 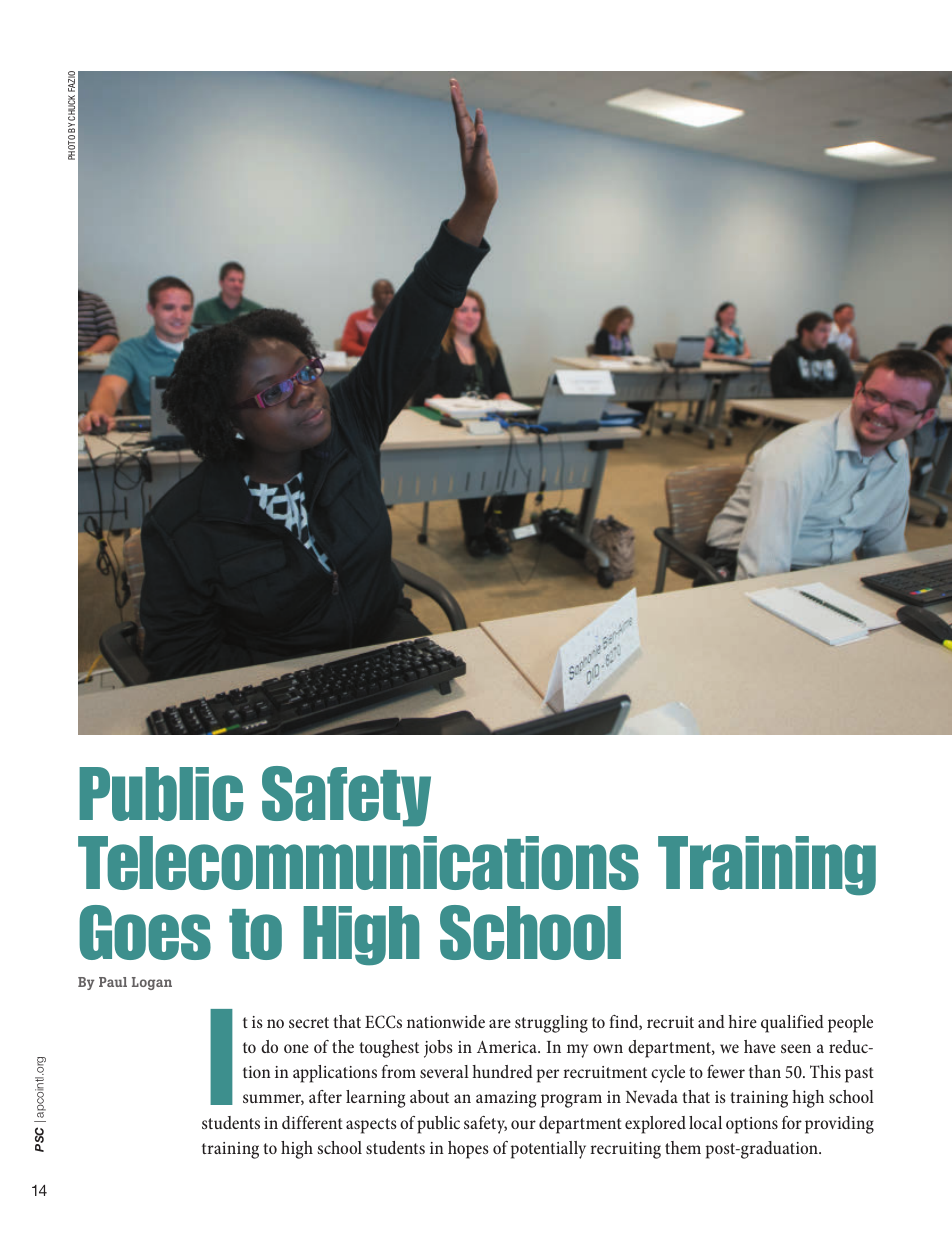 I want to click on Goes, so click(x=145, y=932).
